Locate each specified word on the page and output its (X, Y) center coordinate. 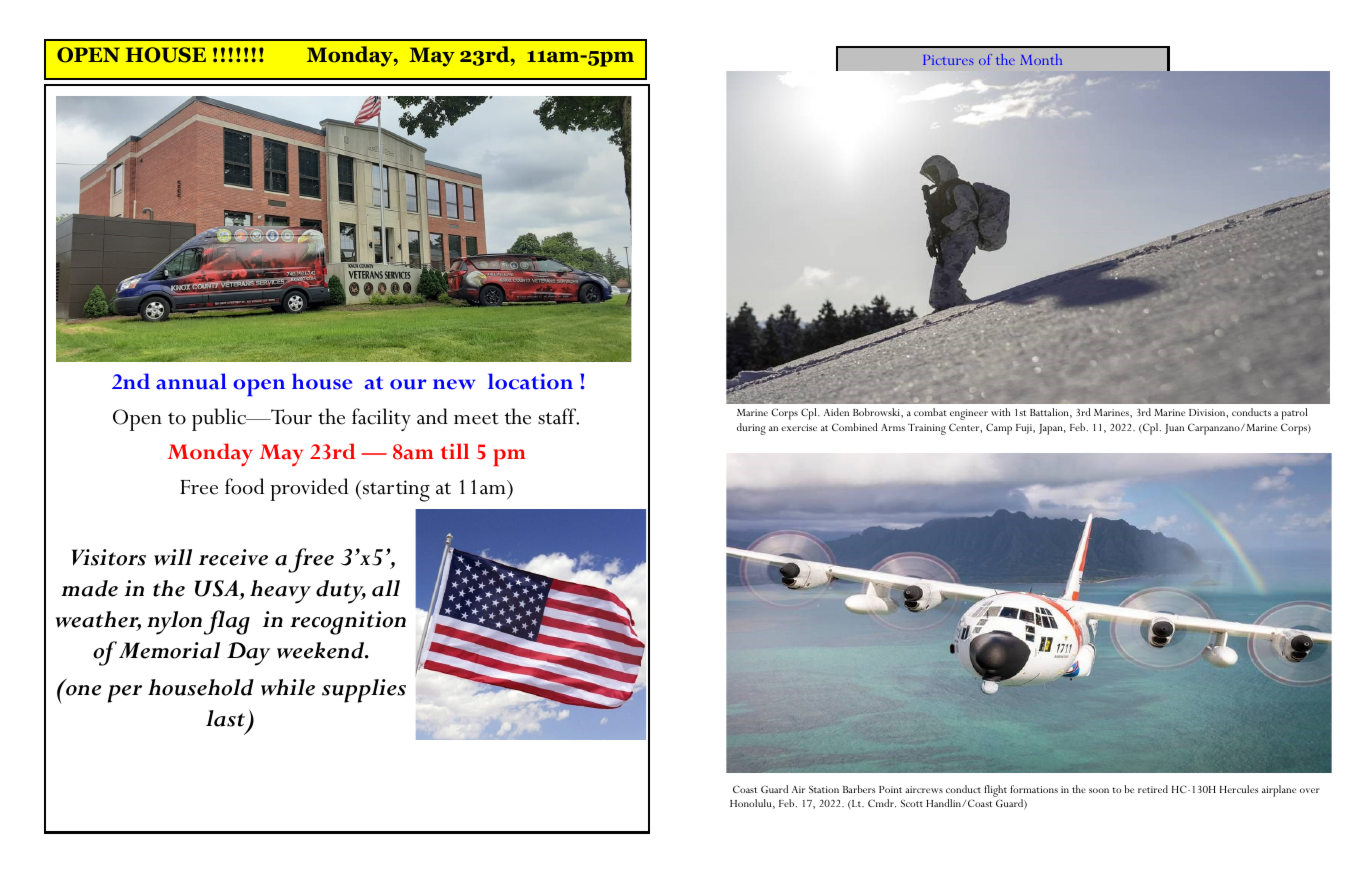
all (386, 588)
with (1000, 412)
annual (191, 381)
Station (824, 789)
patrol (1295, 414)
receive (233, 557)
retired (1153, 789)
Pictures (948, 60)
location (530, 381)
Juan (1174, 429)
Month (1041, 59)
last (225, 718)
